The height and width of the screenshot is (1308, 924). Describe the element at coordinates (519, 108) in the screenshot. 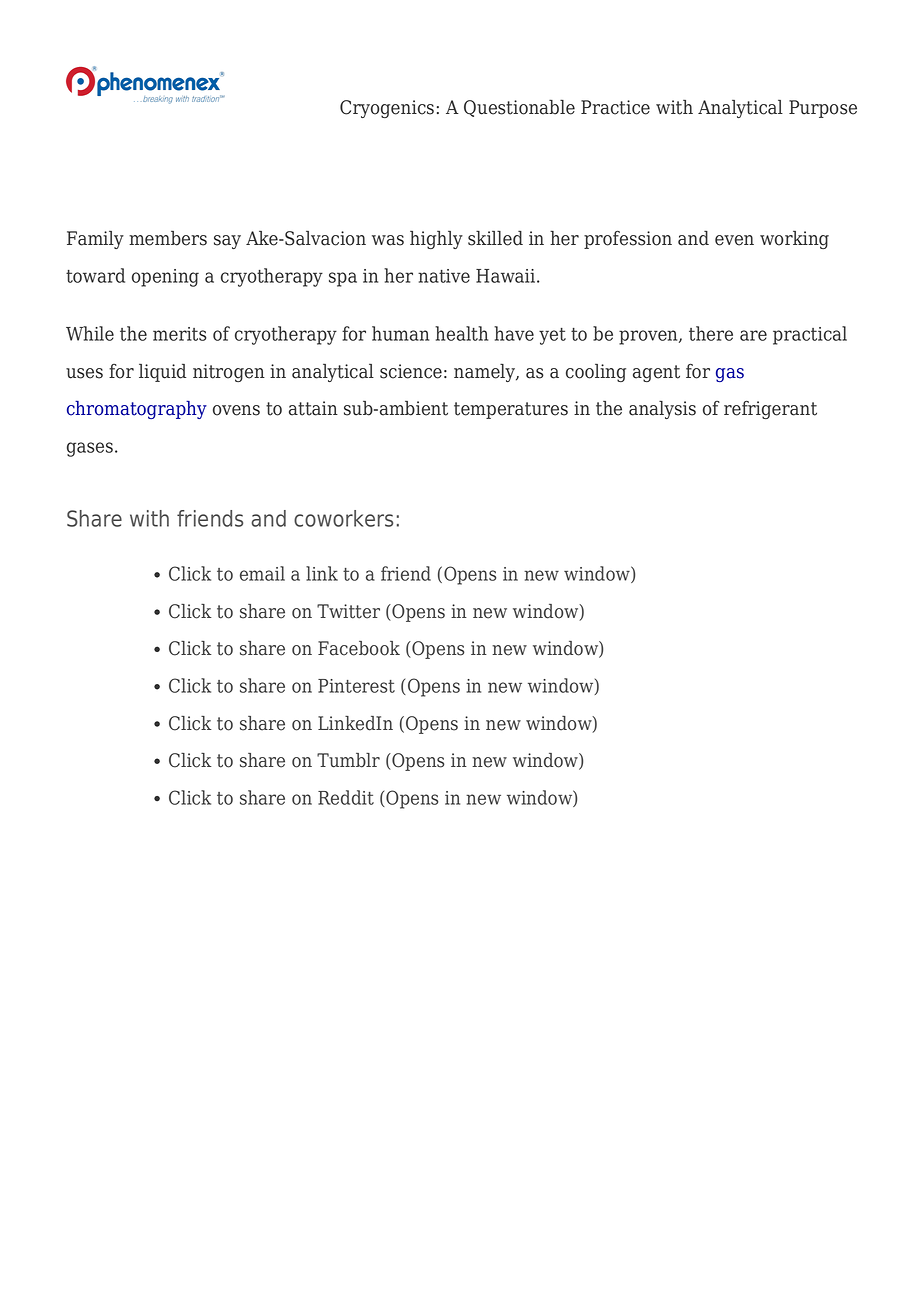

I see `Questionable` at that location.
